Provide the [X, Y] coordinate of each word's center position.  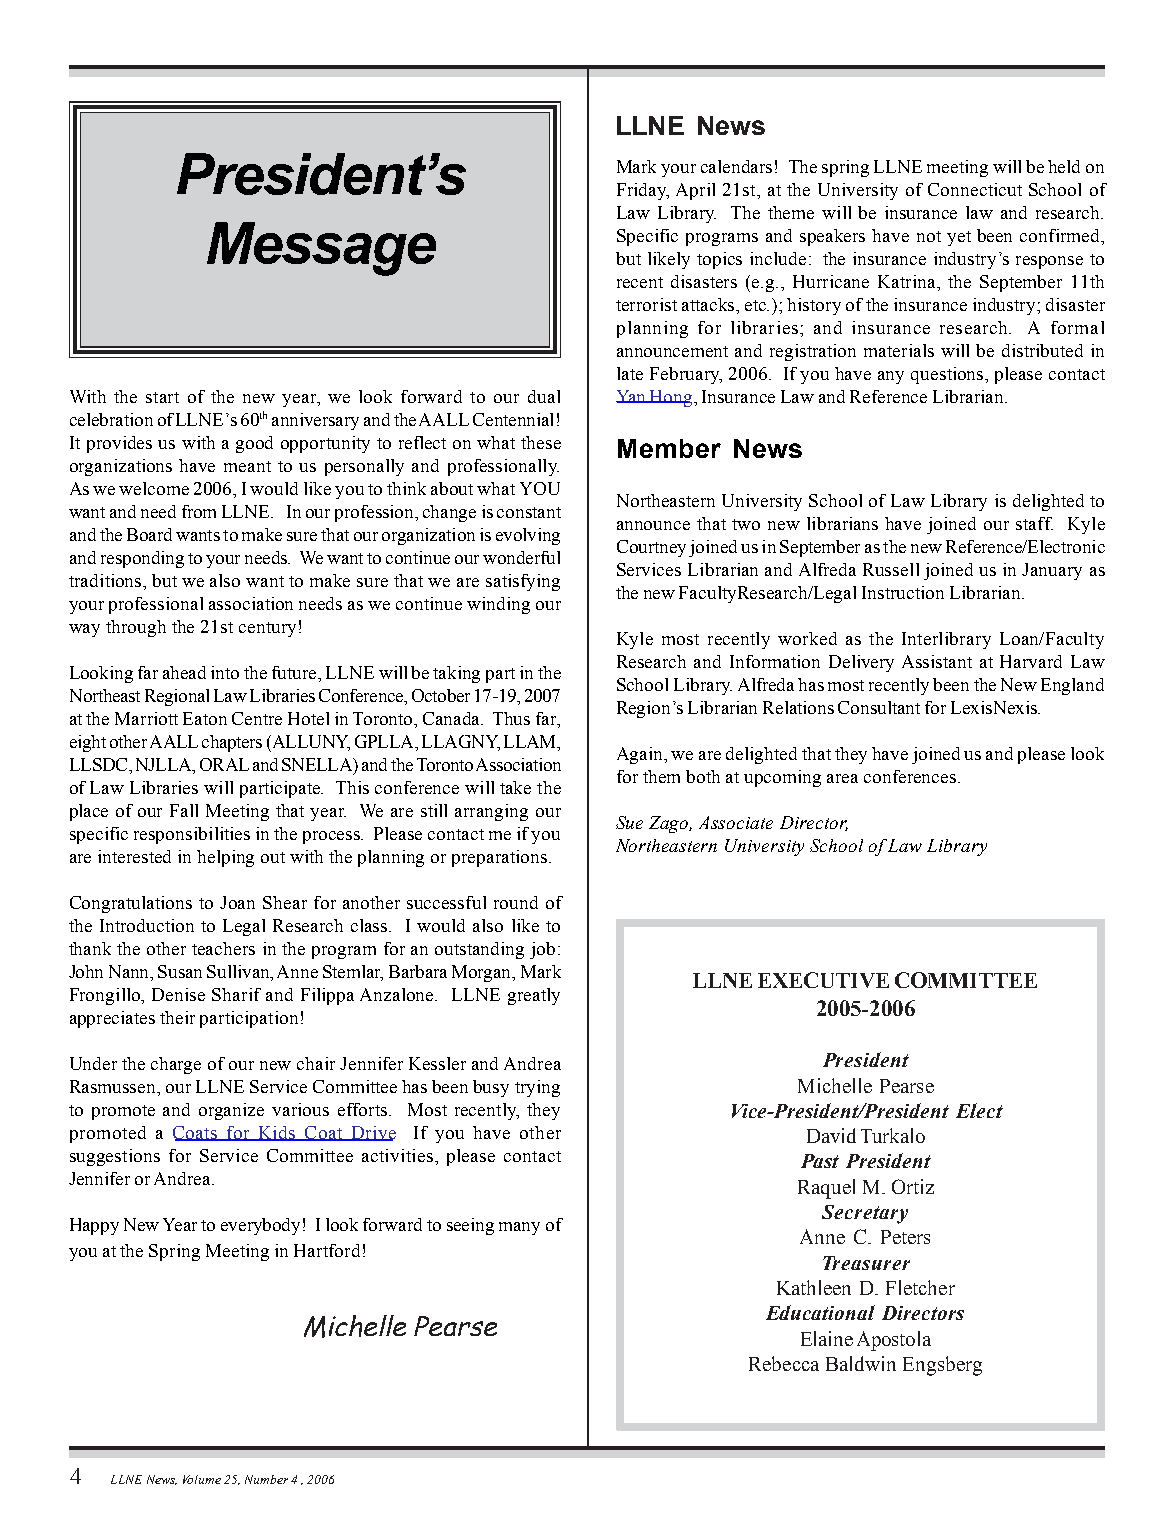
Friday [643, 191]
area [842, 778]
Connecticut [975, 189]
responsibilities [192, 835]
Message [321, 249]
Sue [629, 822]
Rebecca [784, 1363]
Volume [202, 1479]
